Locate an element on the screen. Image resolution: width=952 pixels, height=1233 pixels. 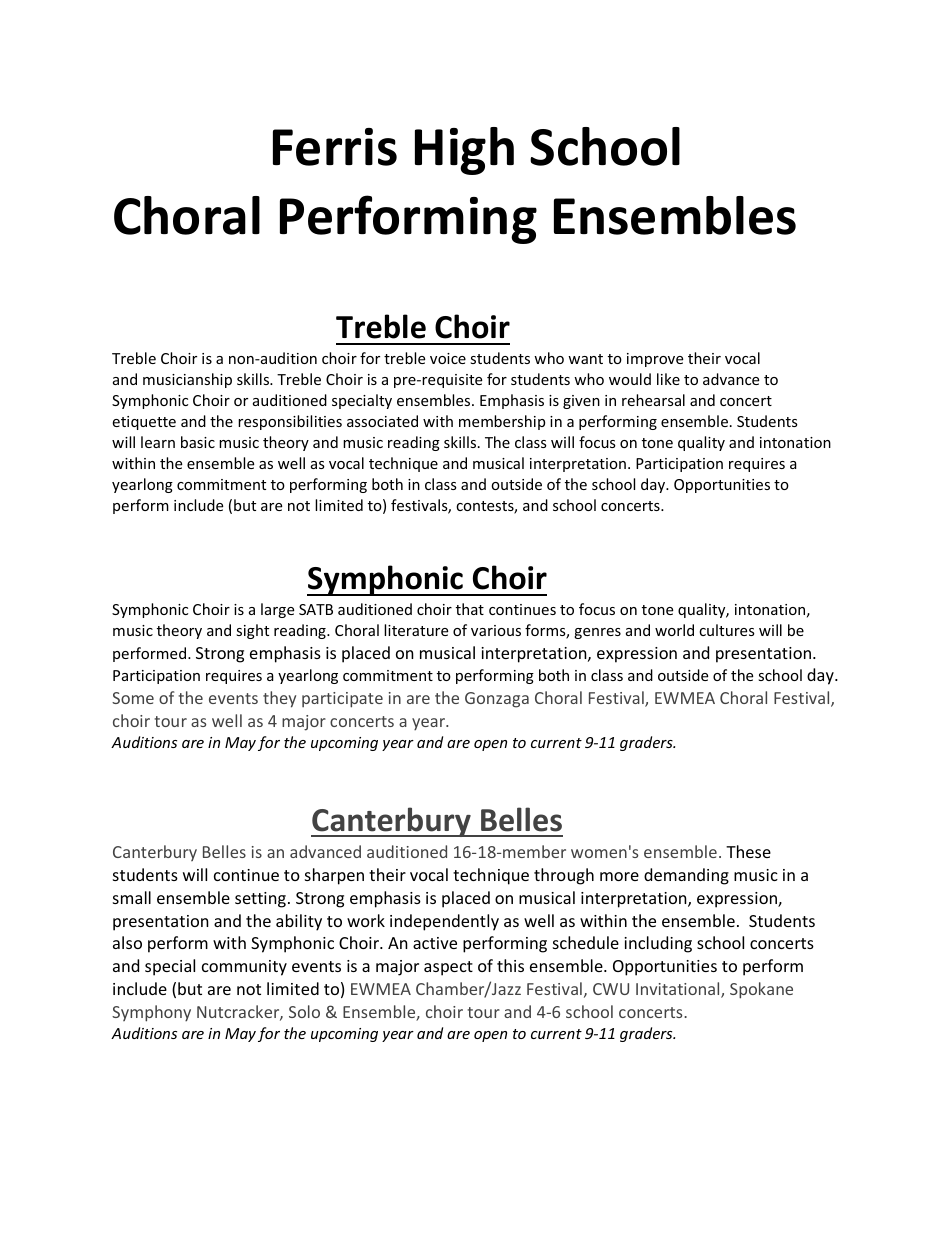
improve is located at coordinates (655, 360).
